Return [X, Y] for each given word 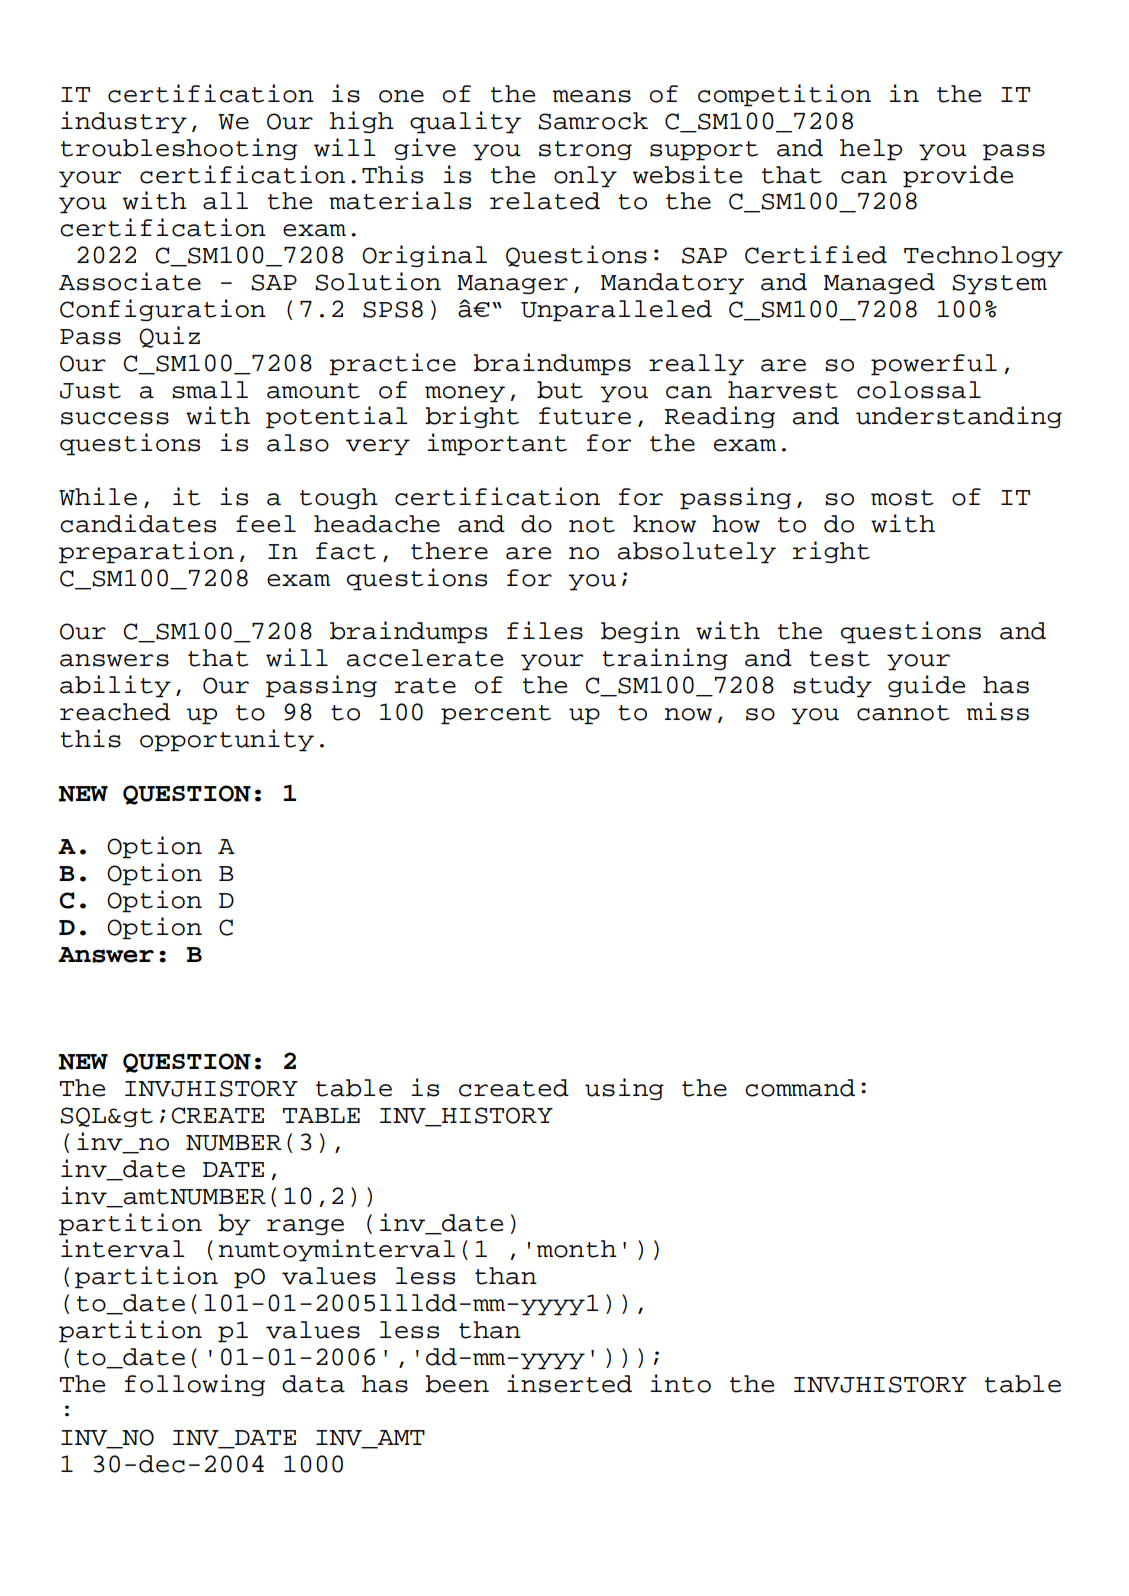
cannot [903, 713]
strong [585, 150]
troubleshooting [179, 149]
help [871, 150]
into [680, 1383]
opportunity [227, 740]
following [195, 1385]
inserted [569, 1383]
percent [496, 715]
